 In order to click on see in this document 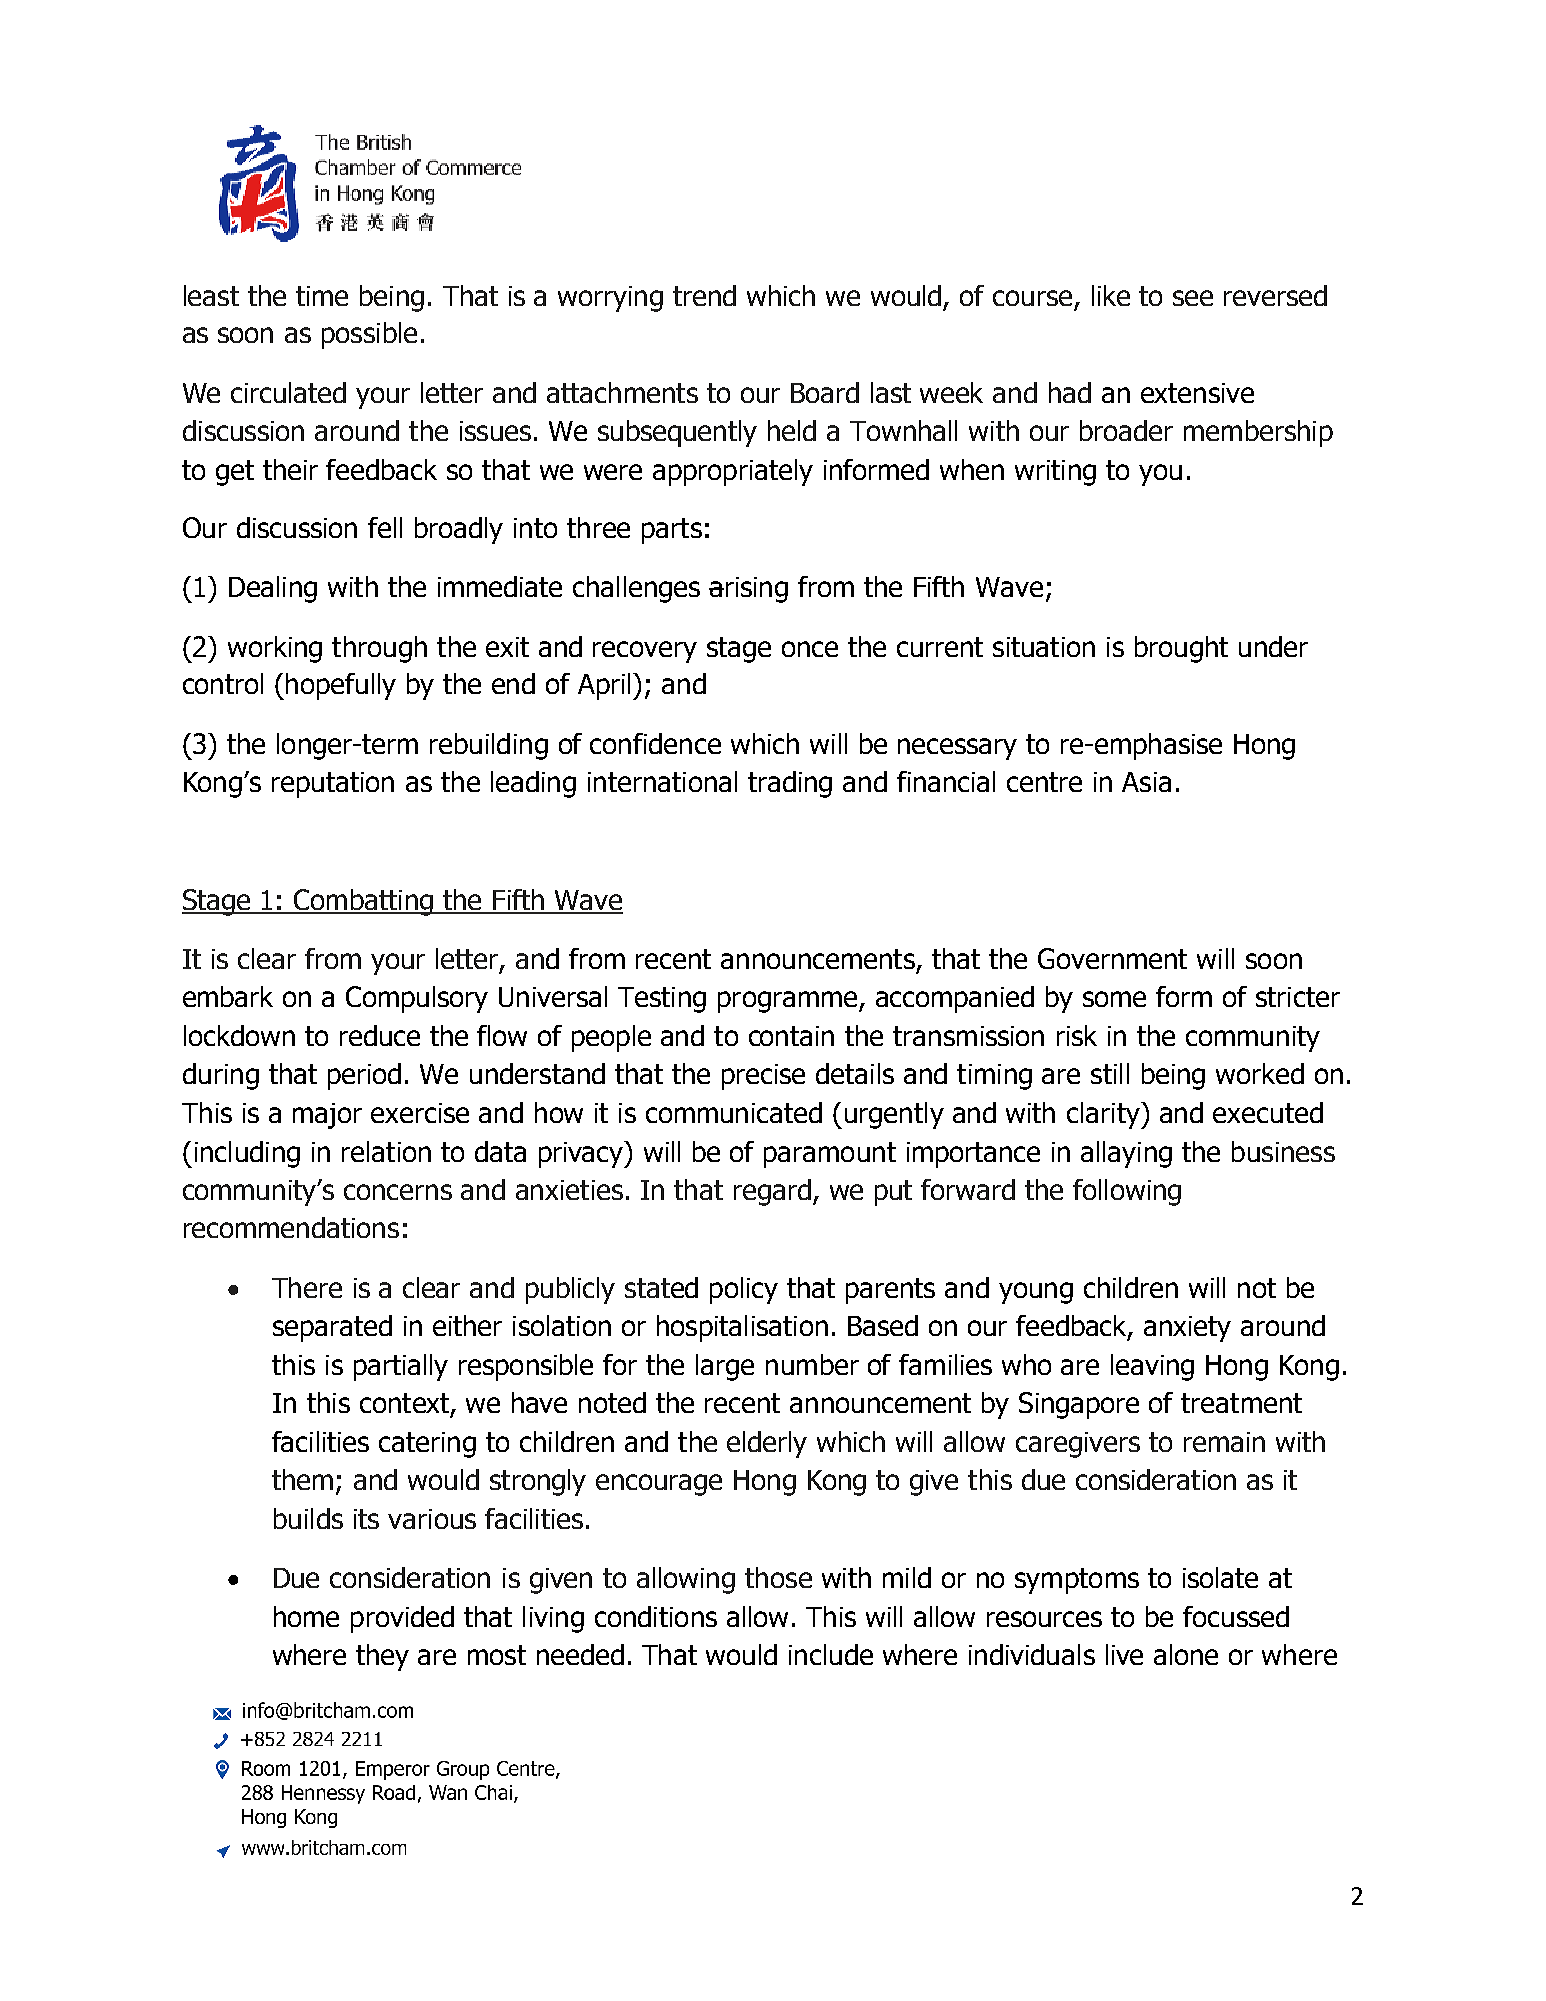, I will do `click(1193, 298)`.
